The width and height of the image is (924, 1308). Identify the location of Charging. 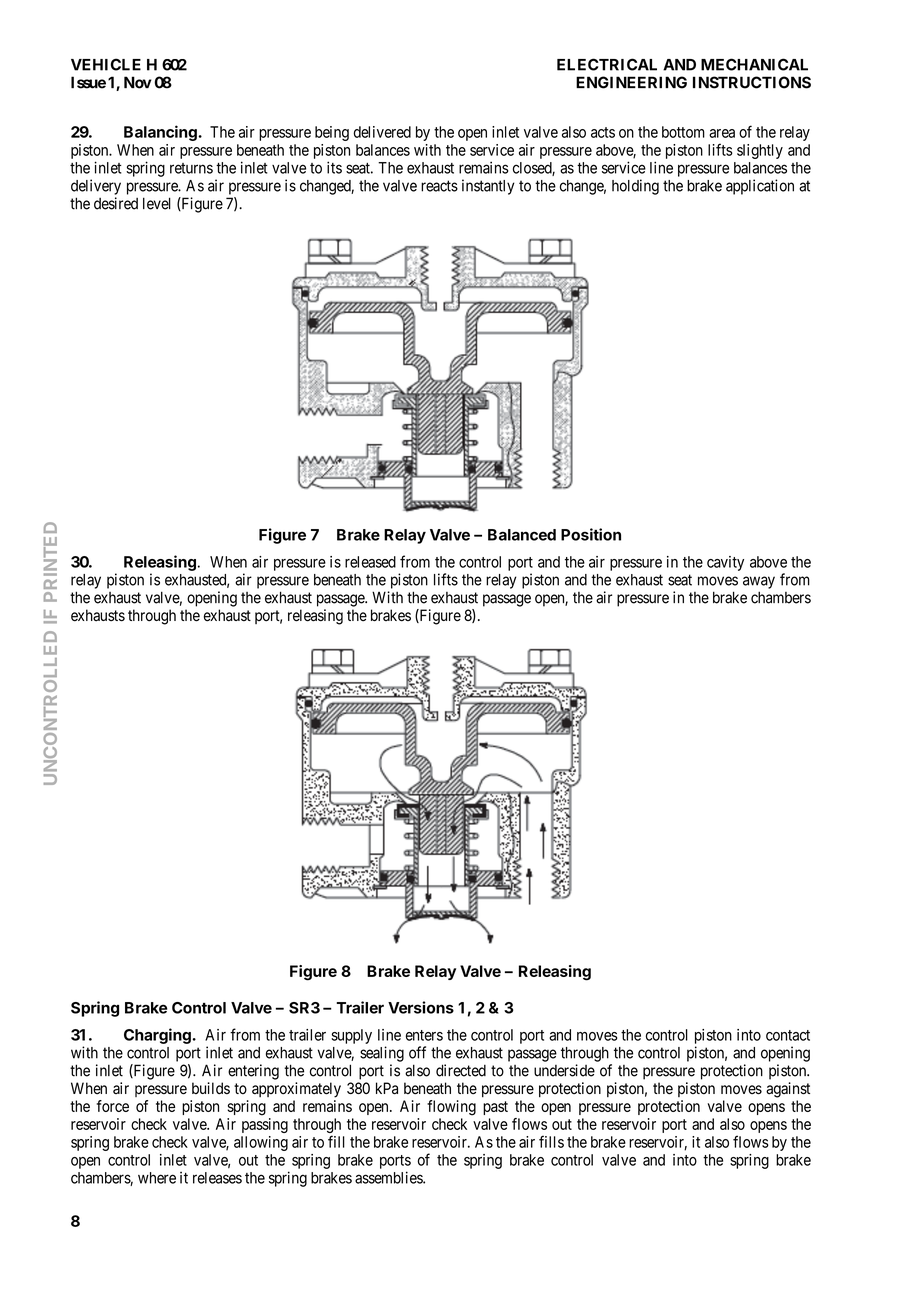
(157, 1036).
